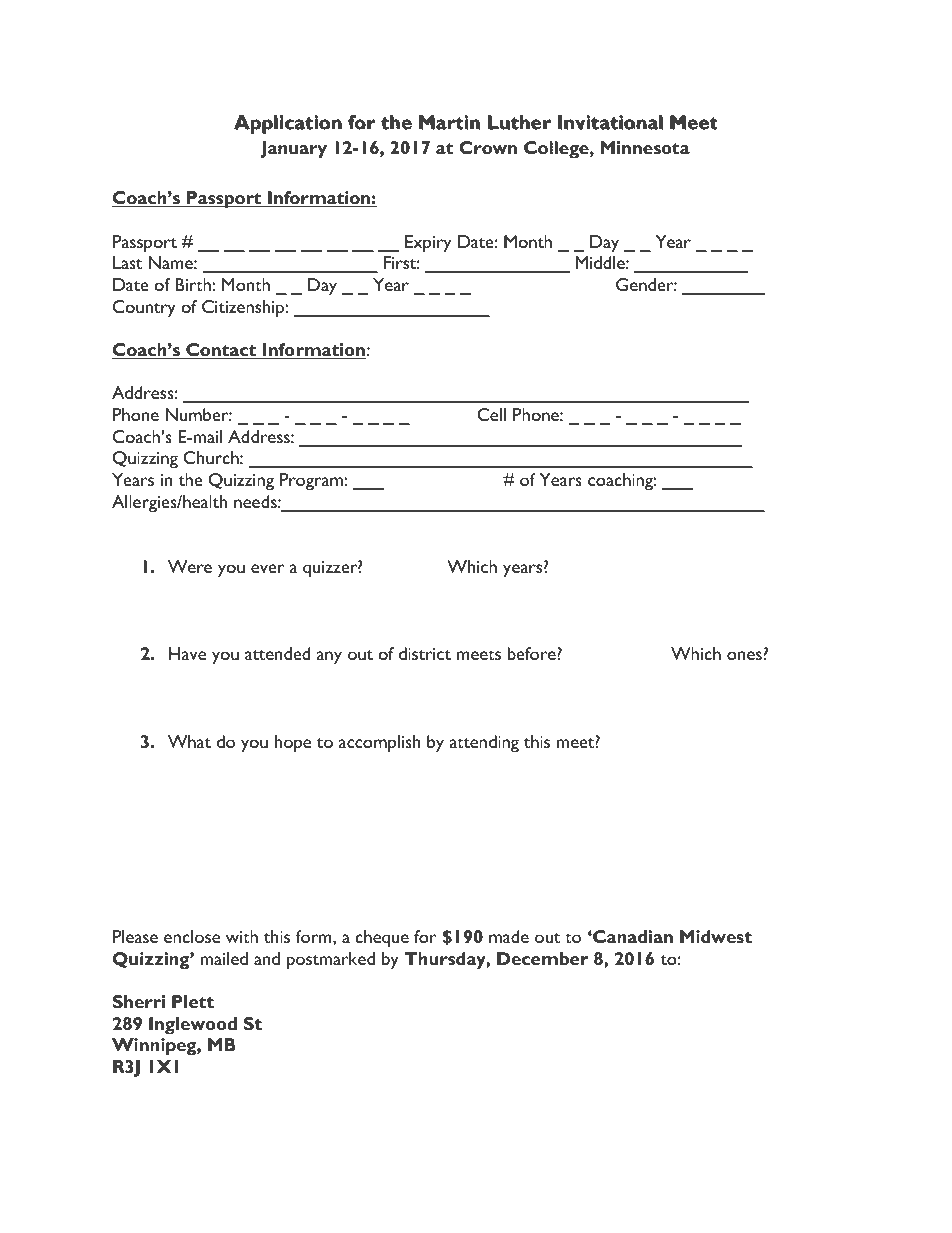  Describe the element at coordinates (532, 653) in the screenshot. I see `before` at that location.
